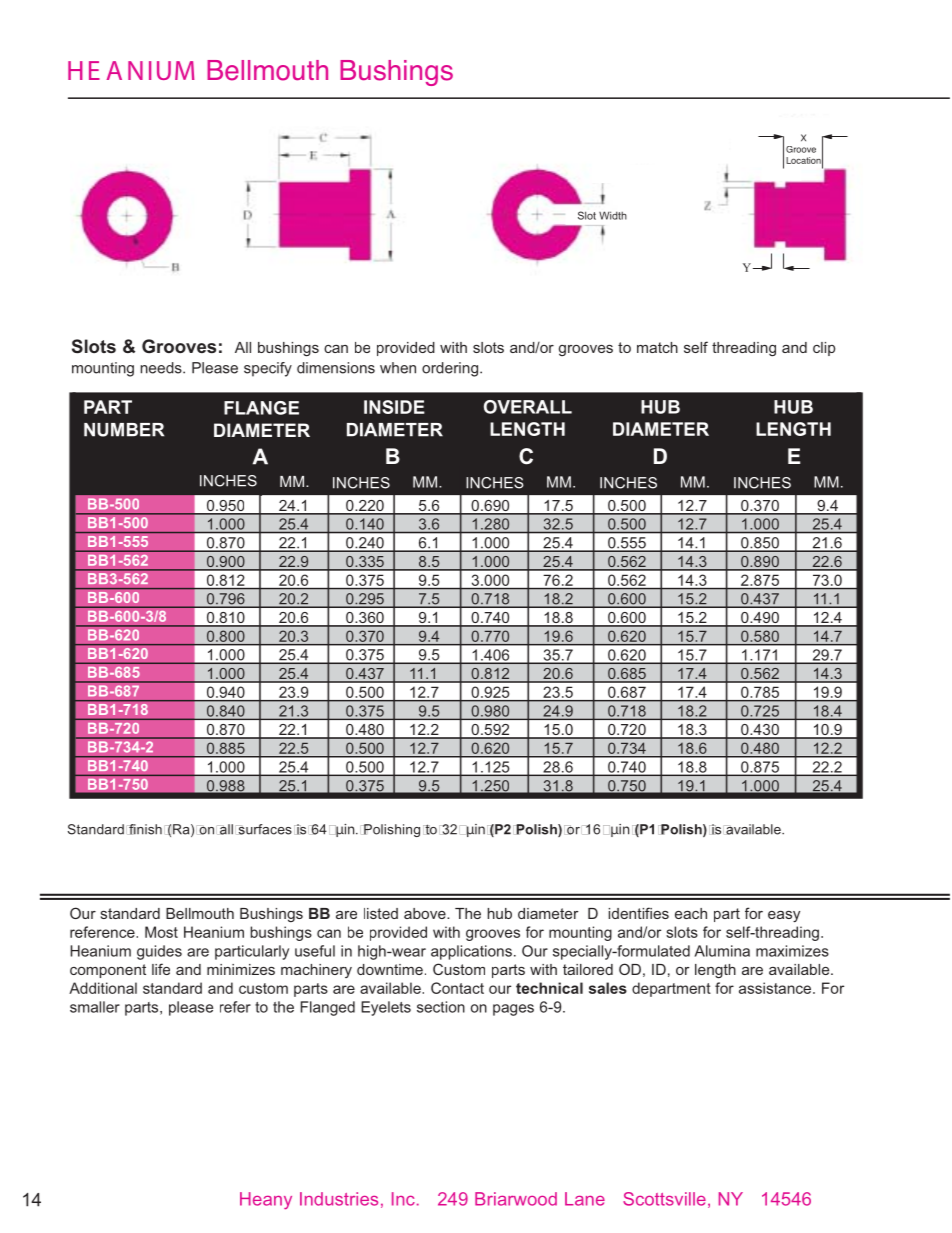 The height and width of the page is (1233, 952). I want to click on Industries, so click(339, 1199).
